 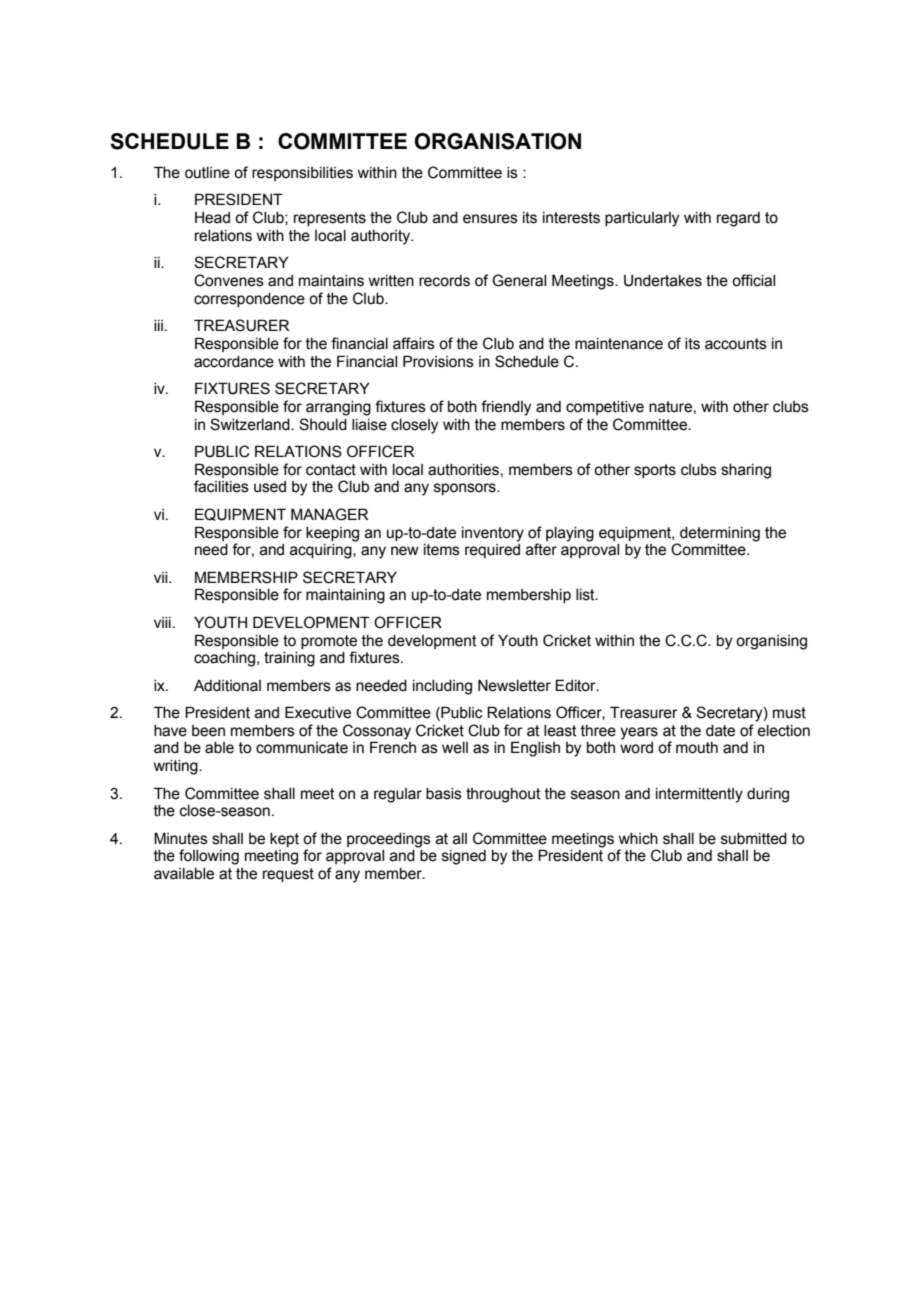 What do you see at coordinates (234, 362) in the image?
I see `accordance` at bounding box center [234, 362].
